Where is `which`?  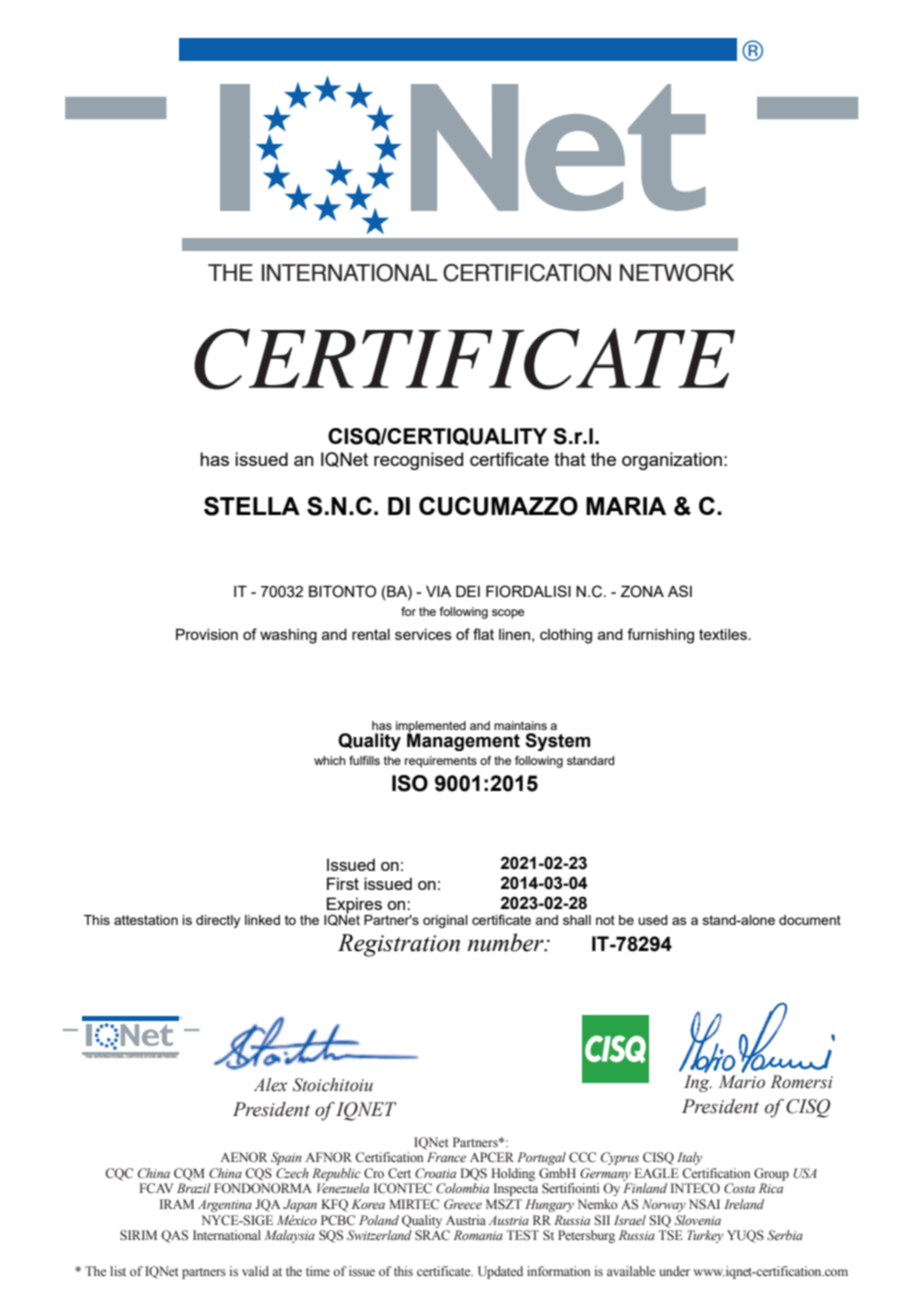 which is located at coordinates (329, 760).
